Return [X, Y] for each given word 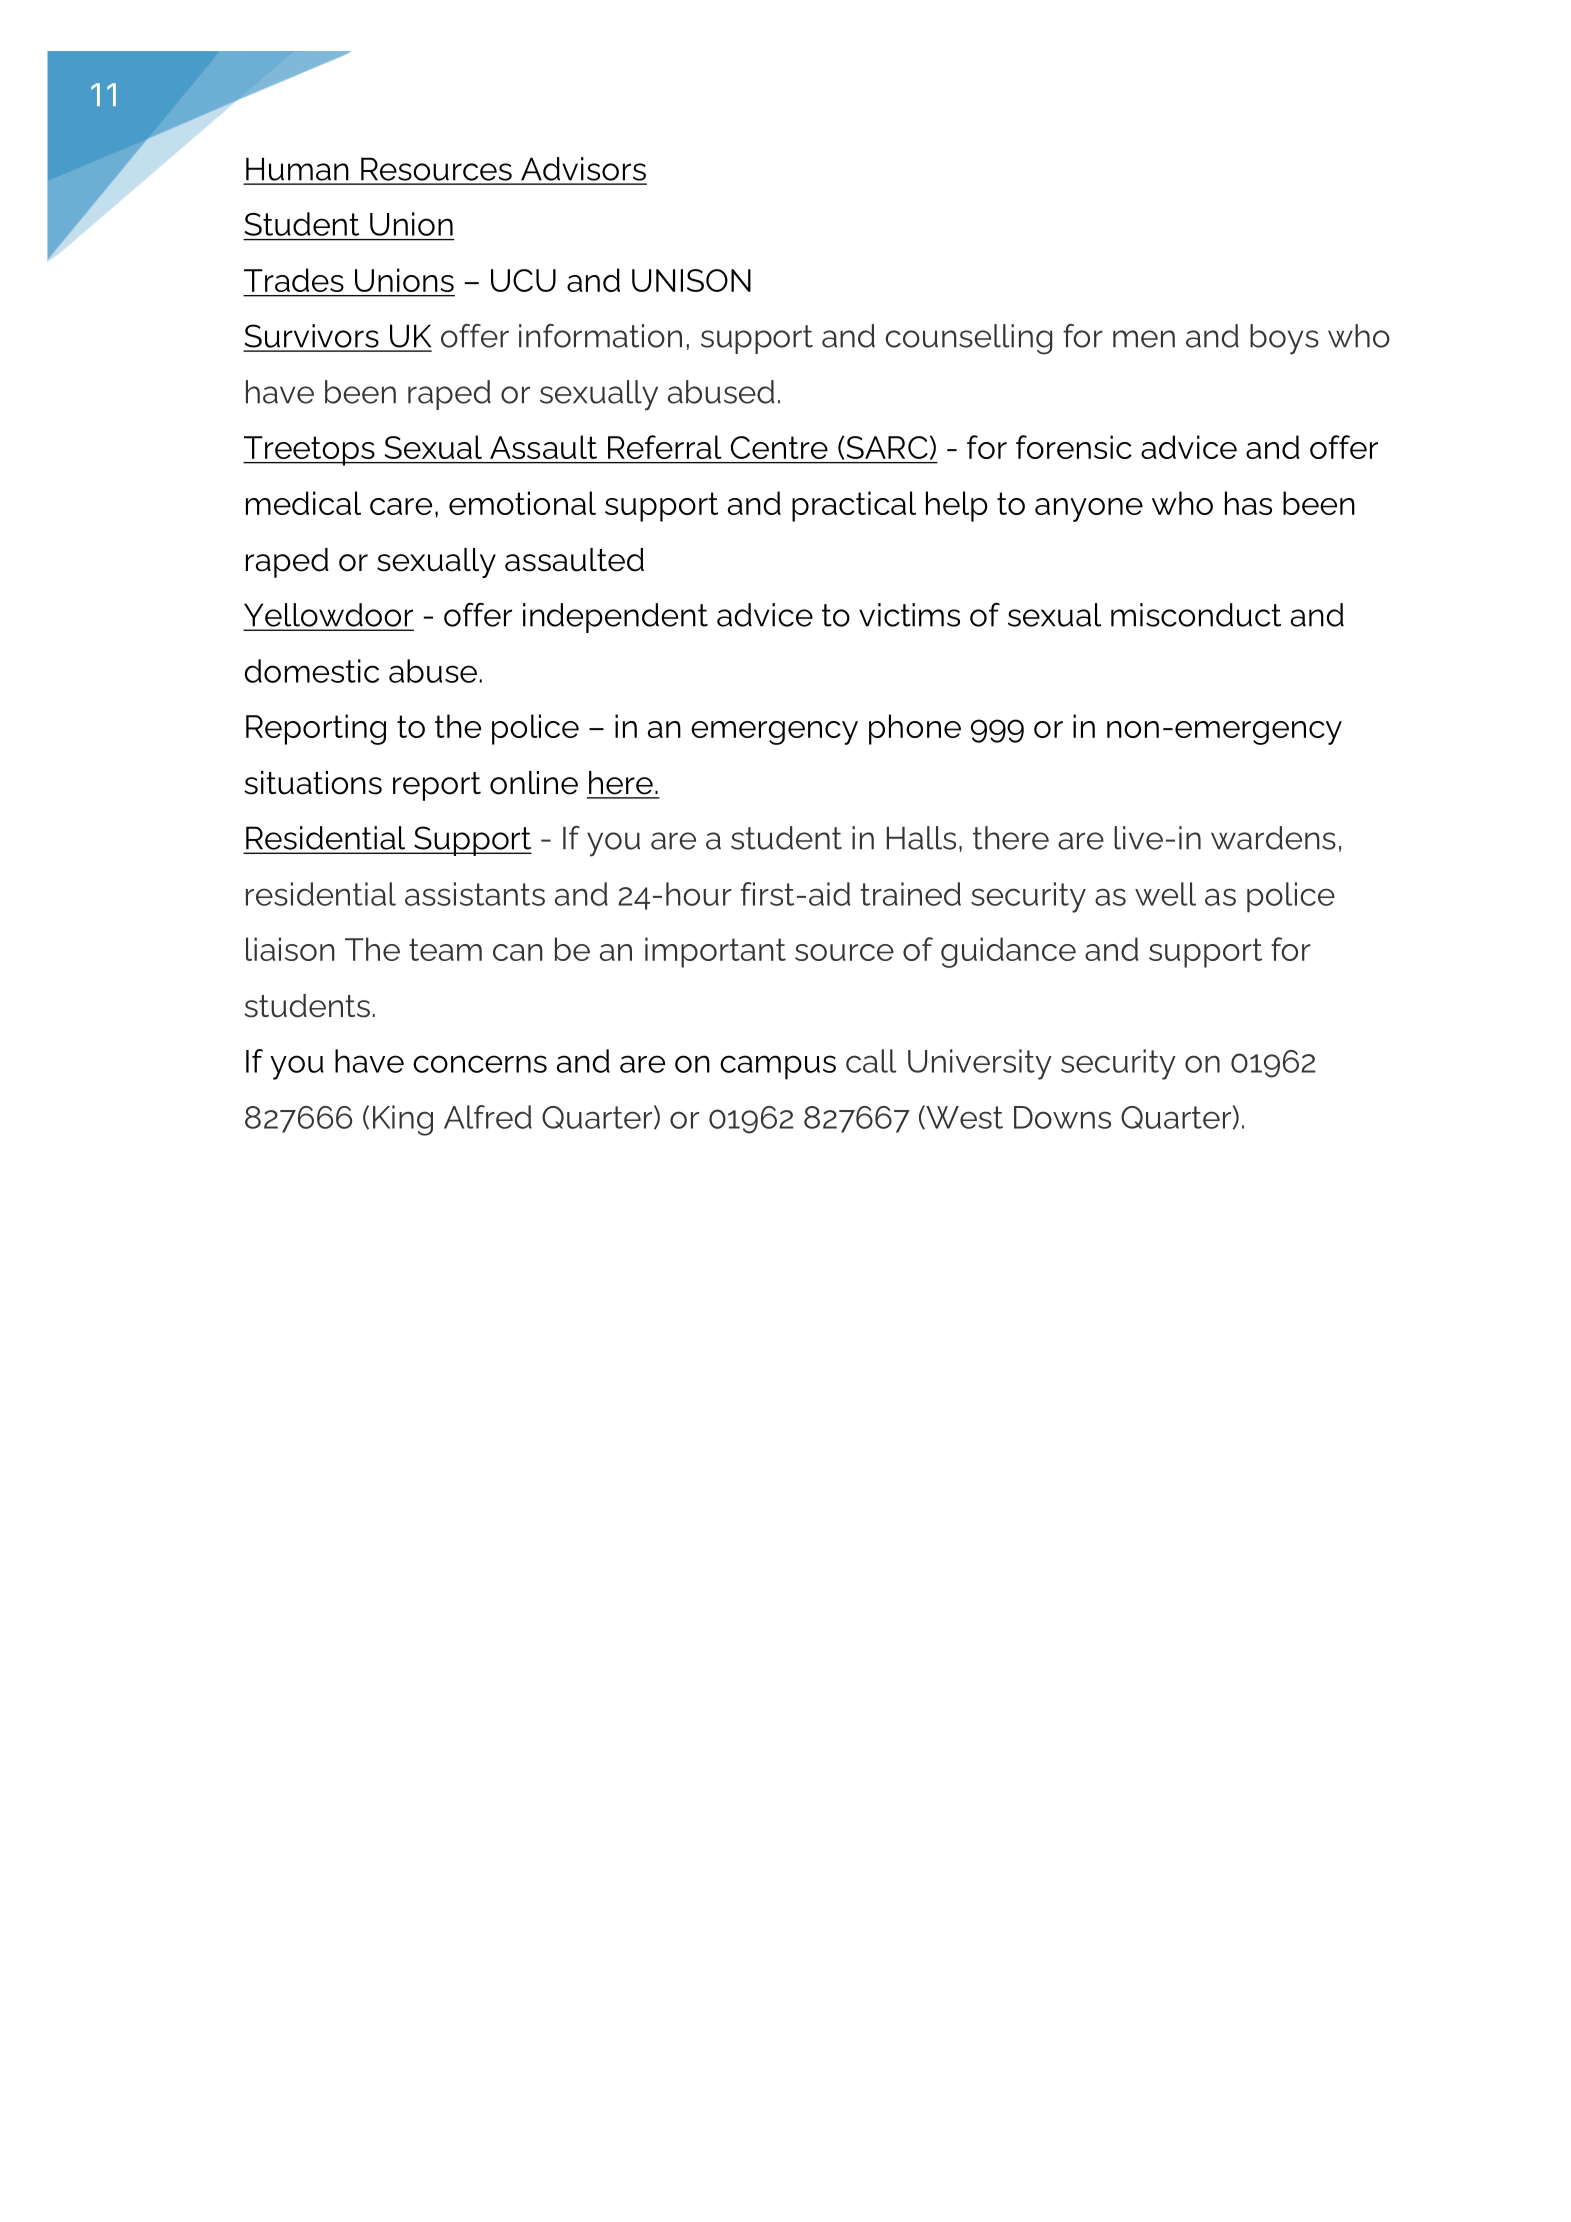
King [403, 1120]
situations [313, 783]
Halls [921, 838]
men [1144, 339]
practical [854, 506]
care [401, 506]
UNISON [691, 280]
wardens [1273, 838]
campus [778, 1067]
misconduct [1196, 615]
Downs [1062, 1117]
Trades [294, 280]
